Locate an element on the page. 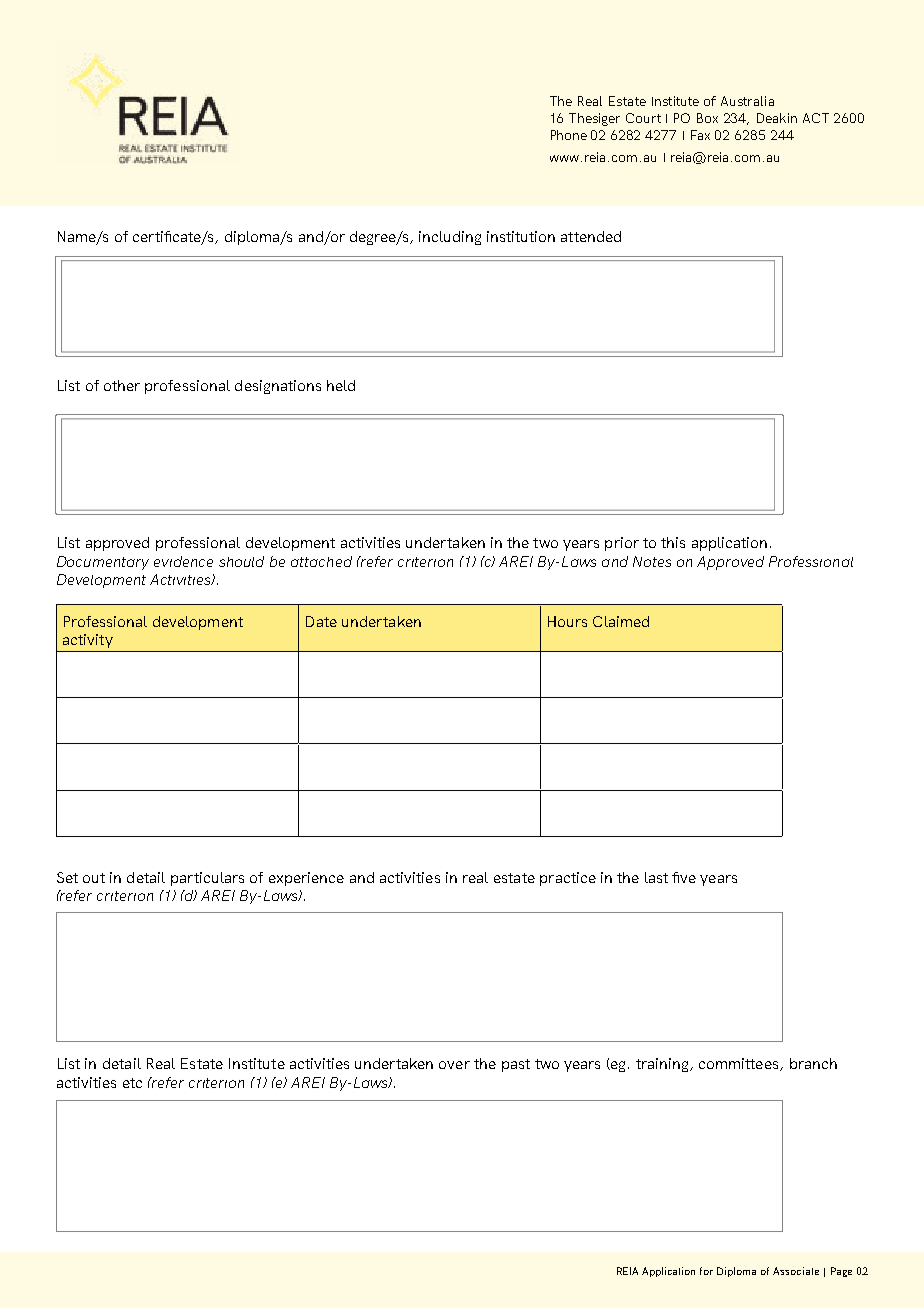 The height and width of the document is (1308, 924). etc is located at coordinates (132, 1083).
